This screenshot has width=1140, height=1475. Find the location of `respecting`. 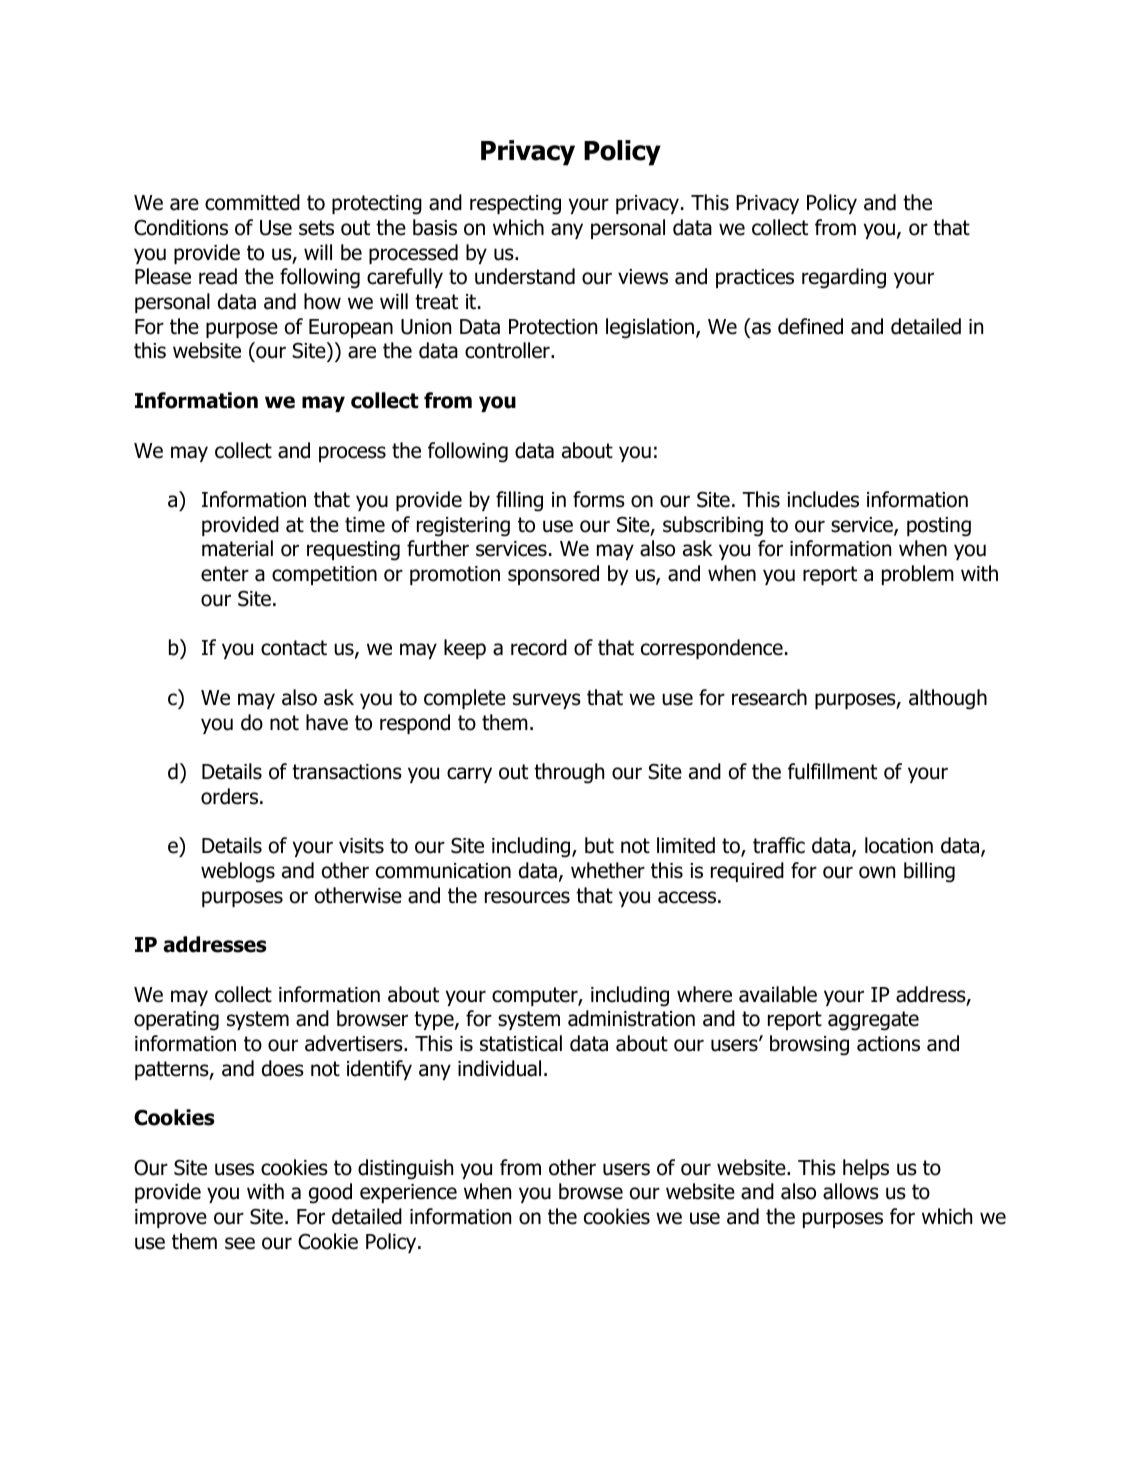

respecting is located at coordinates (515, 205).
